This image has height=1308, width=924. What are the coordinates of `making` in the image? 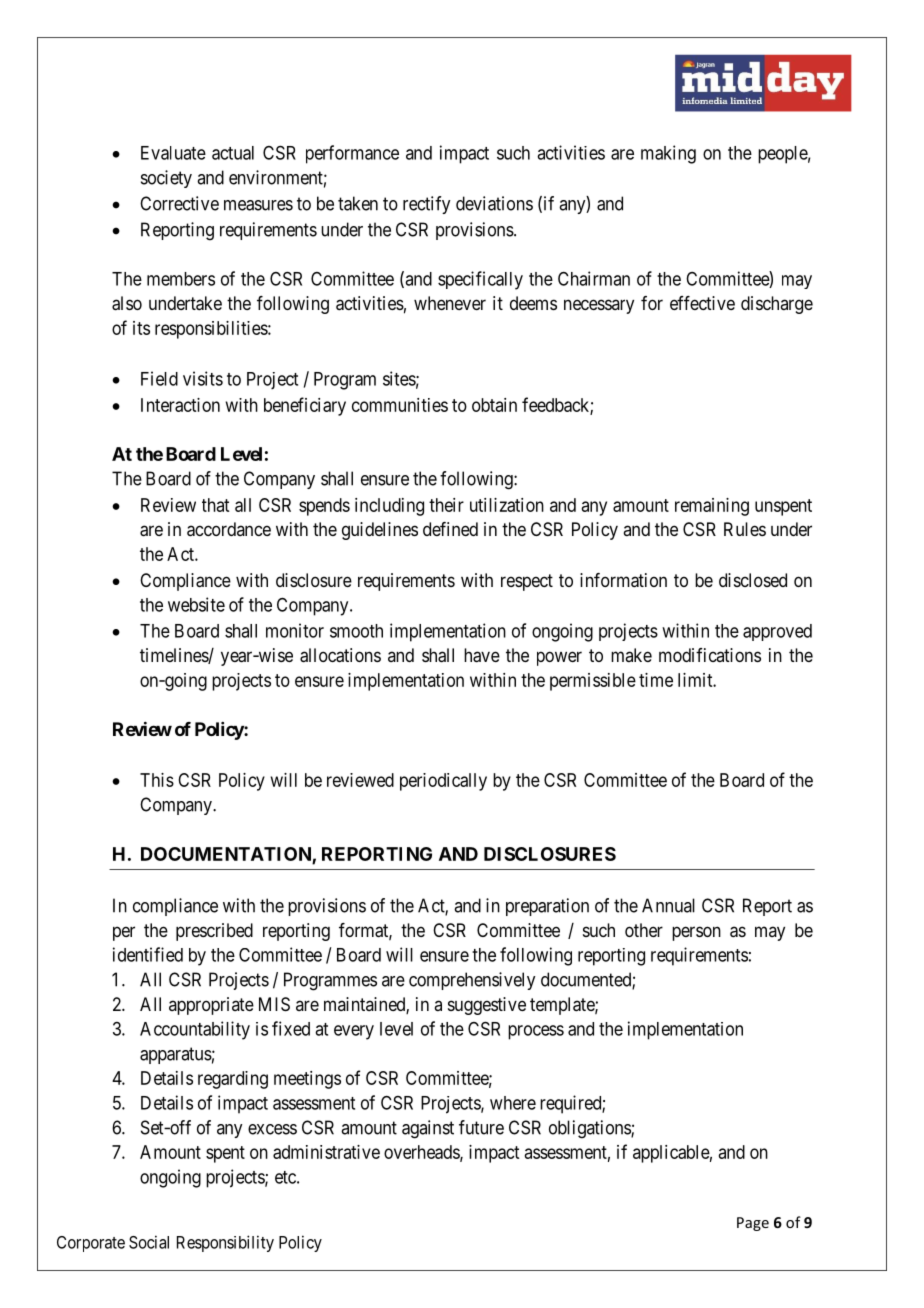 It's located at (668, 154).
